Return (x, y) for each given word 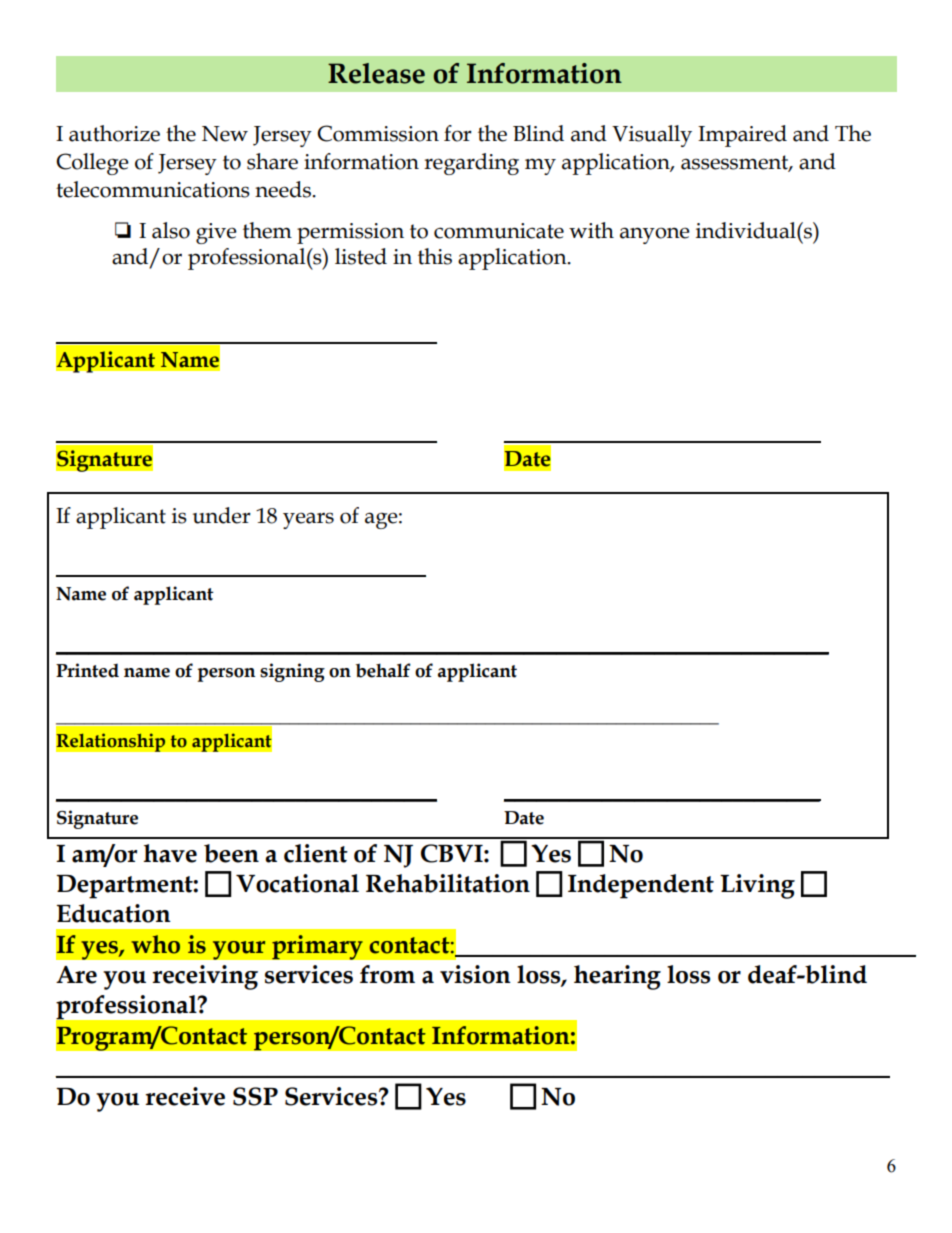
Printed (87, 670)
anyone (655, 235)
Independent (641, 886)
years (308, 520)
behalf (383, 670)
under (222, 515)
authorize (114, 133)
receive (185, 1096)
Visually (652, 136)
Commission (378, 133)
